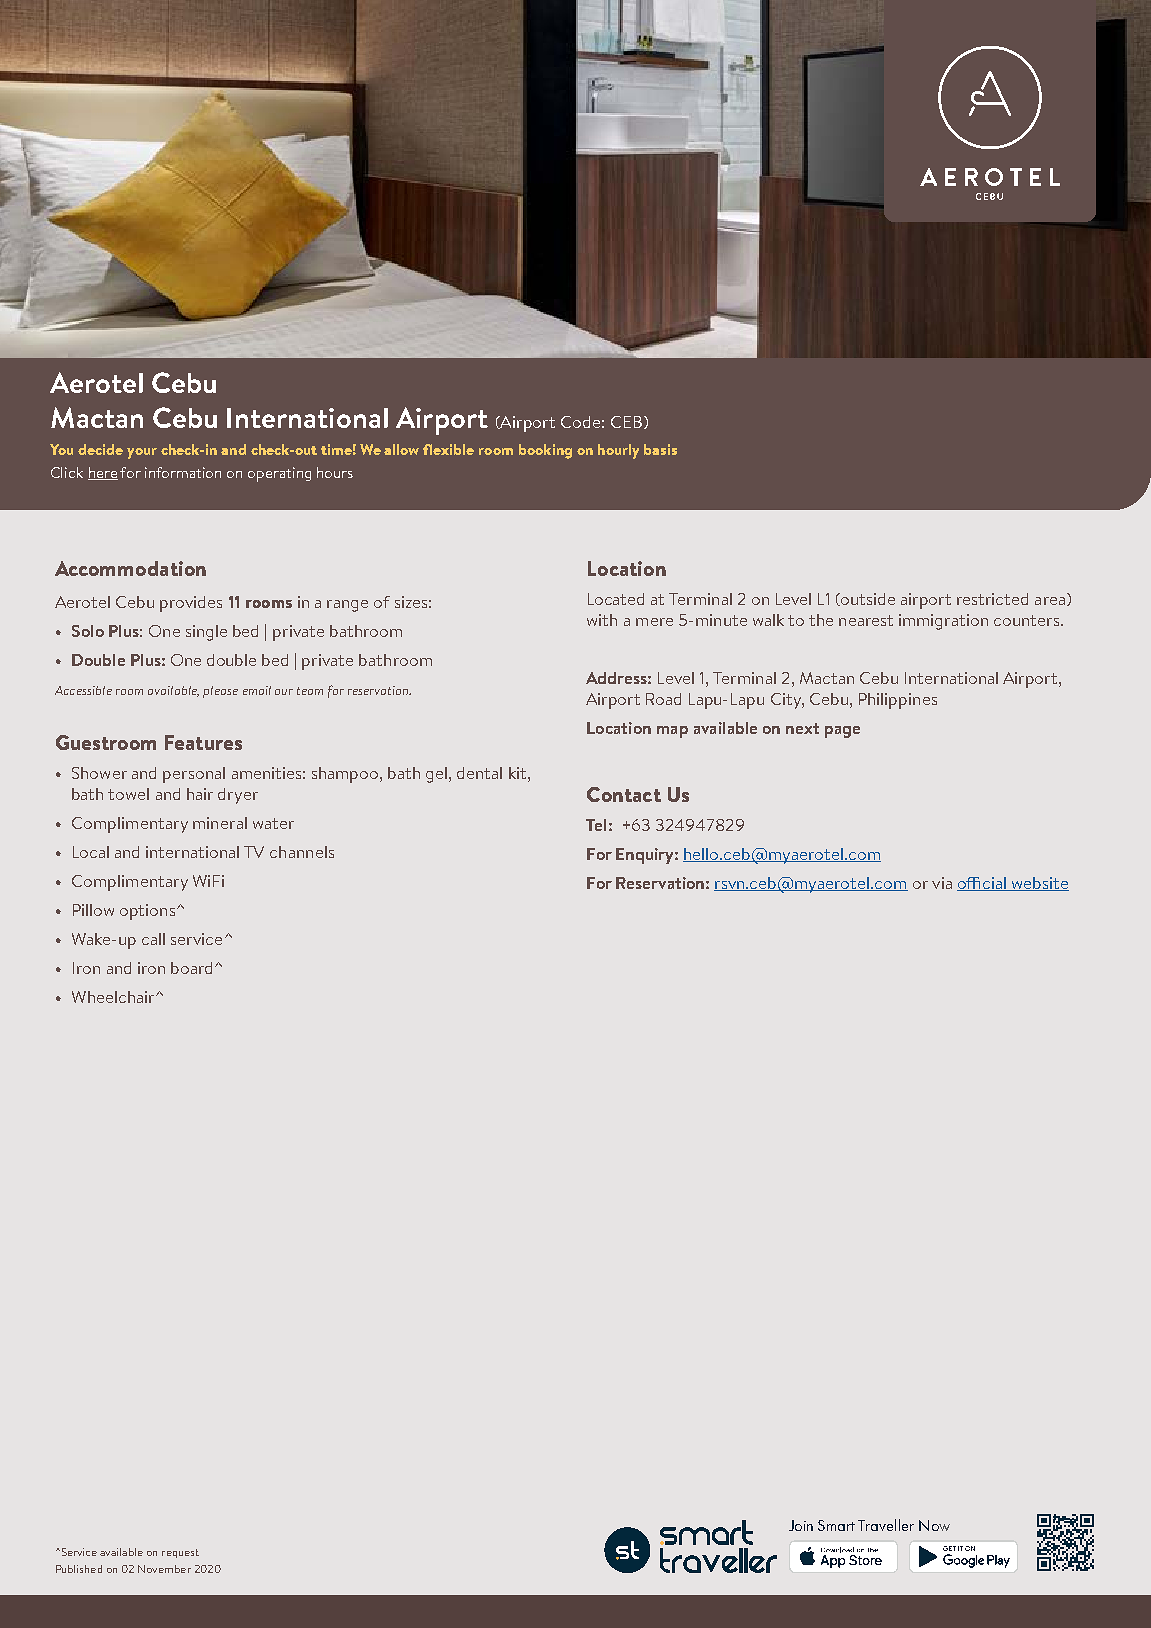 This screenshot has height=1628, width=1151. Describe the element at coordinates (942, 883) in the screenshot. I see `via` at that location.
